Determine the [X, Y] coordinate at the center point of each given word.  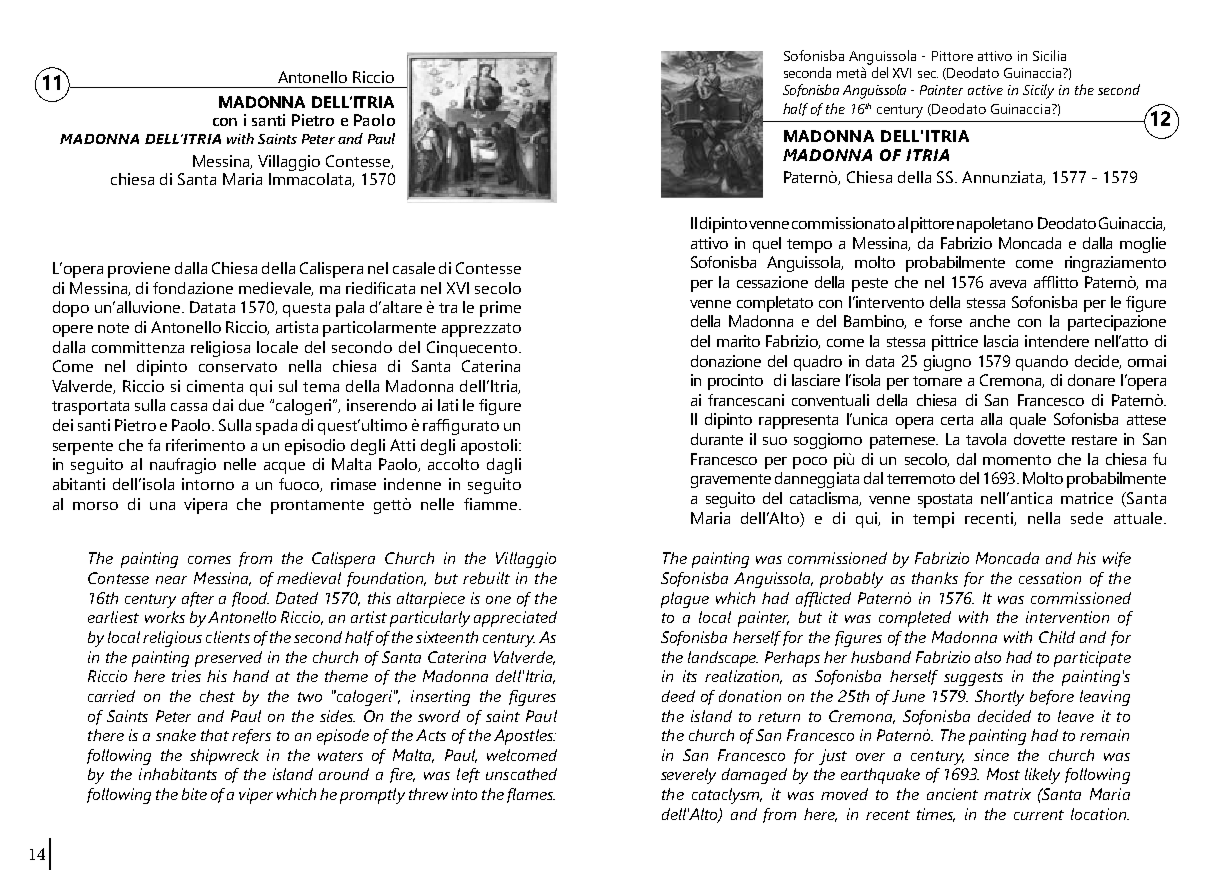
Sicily [1038, 91]
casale [414, 268]
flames [531, 795]
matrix [1007, 794]
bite [194, 794]
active [985, 90]
